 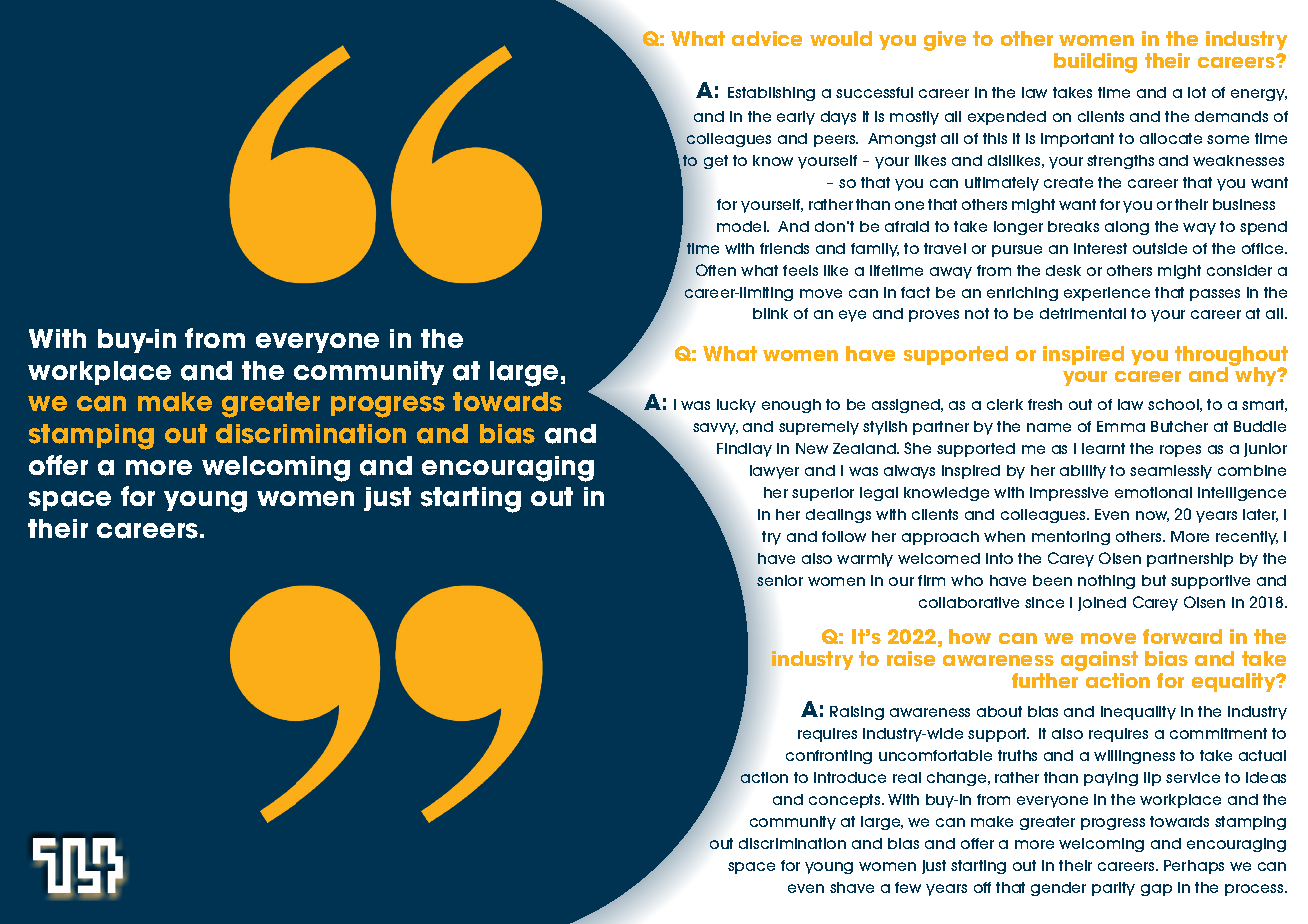 I want to click on lot, so click(x=1197, y=92).
